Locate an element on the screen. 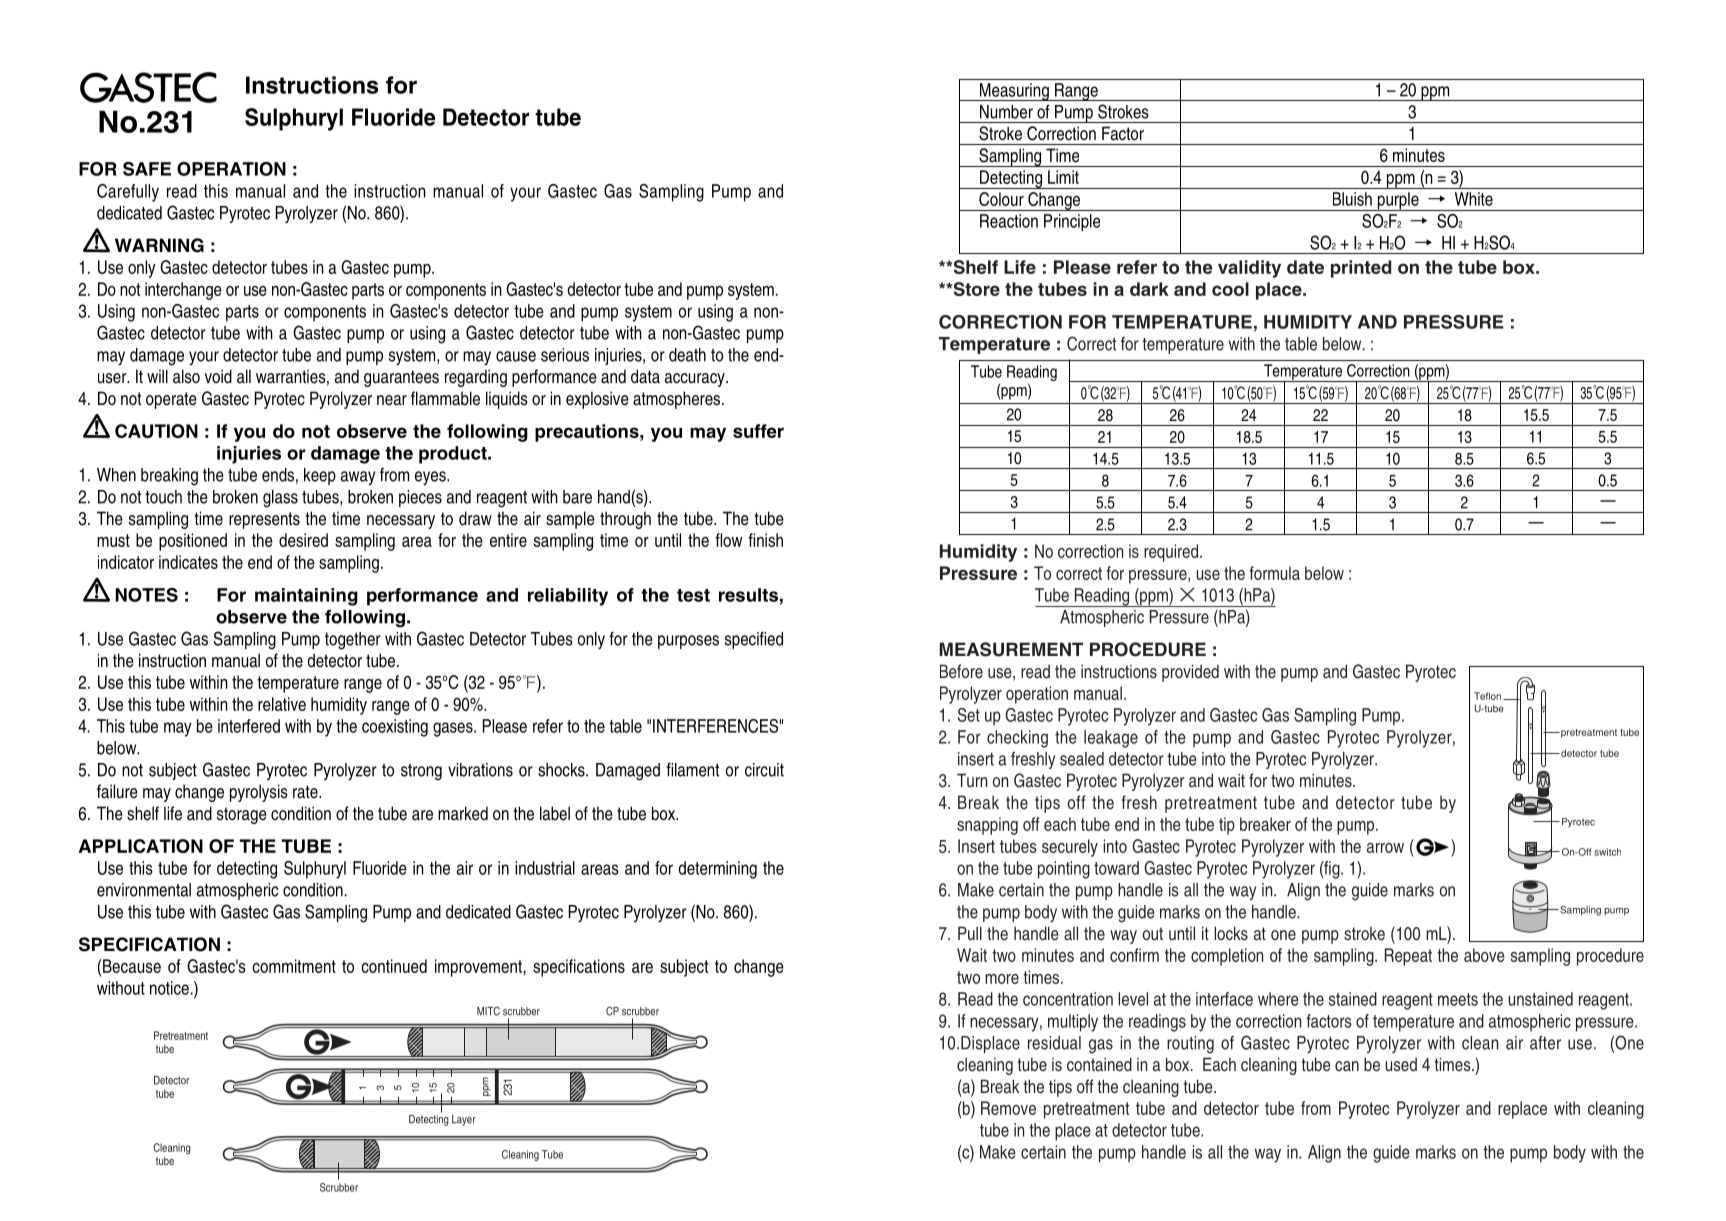 The width and height of the screenshot is (1726, 1221). SAFE is located at coordinates (147, 169).
